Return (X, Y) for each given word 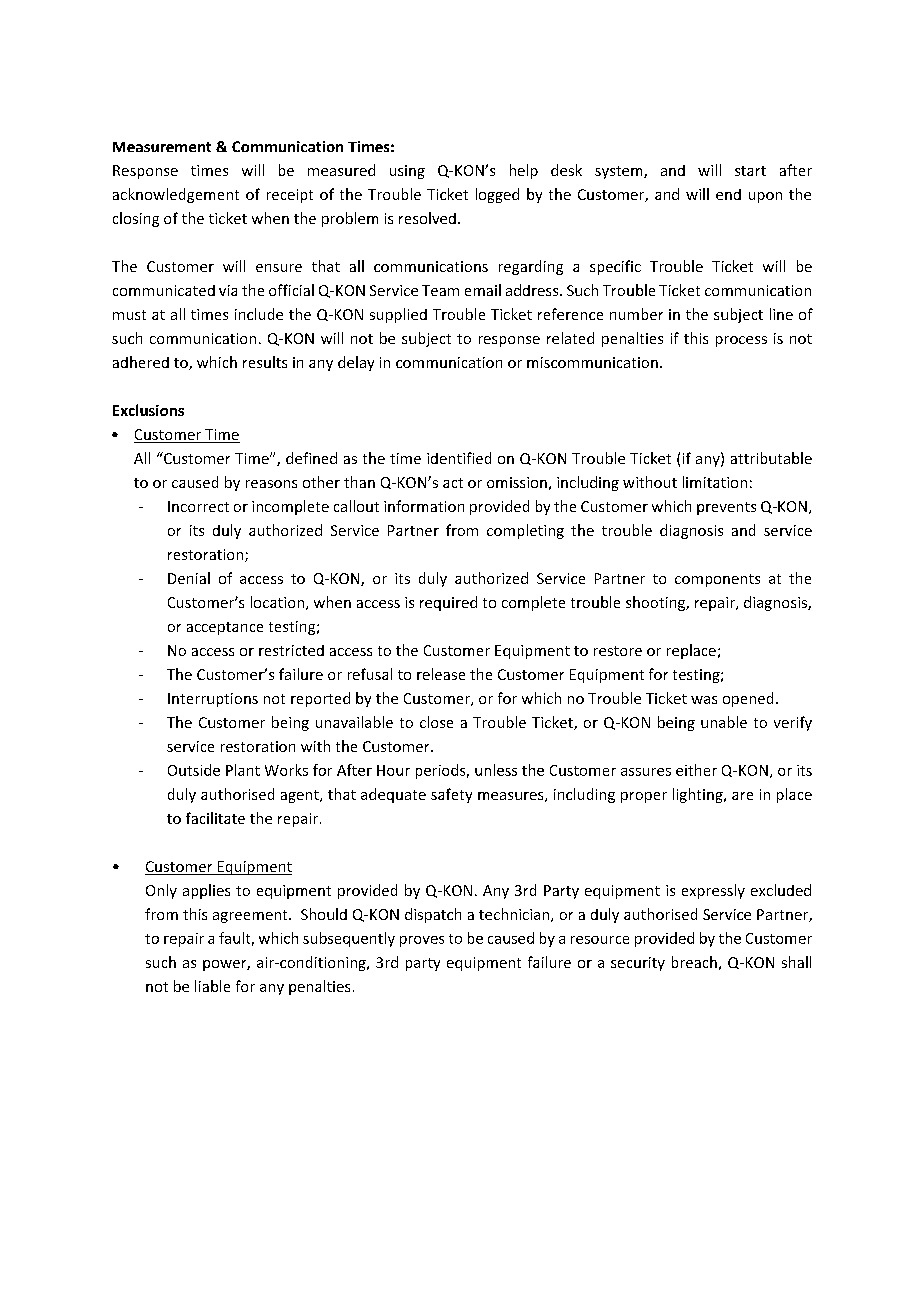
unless (496, 770)
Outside (194, 770)
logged (497, 195)
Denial (189, 578)
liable (212, 986)
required (448, 603)
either (696, 770)
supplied (398, 315)
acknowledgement (176, 195)
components (717, 580)
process (741, 341)
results (265, 362)
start (750, 171)
